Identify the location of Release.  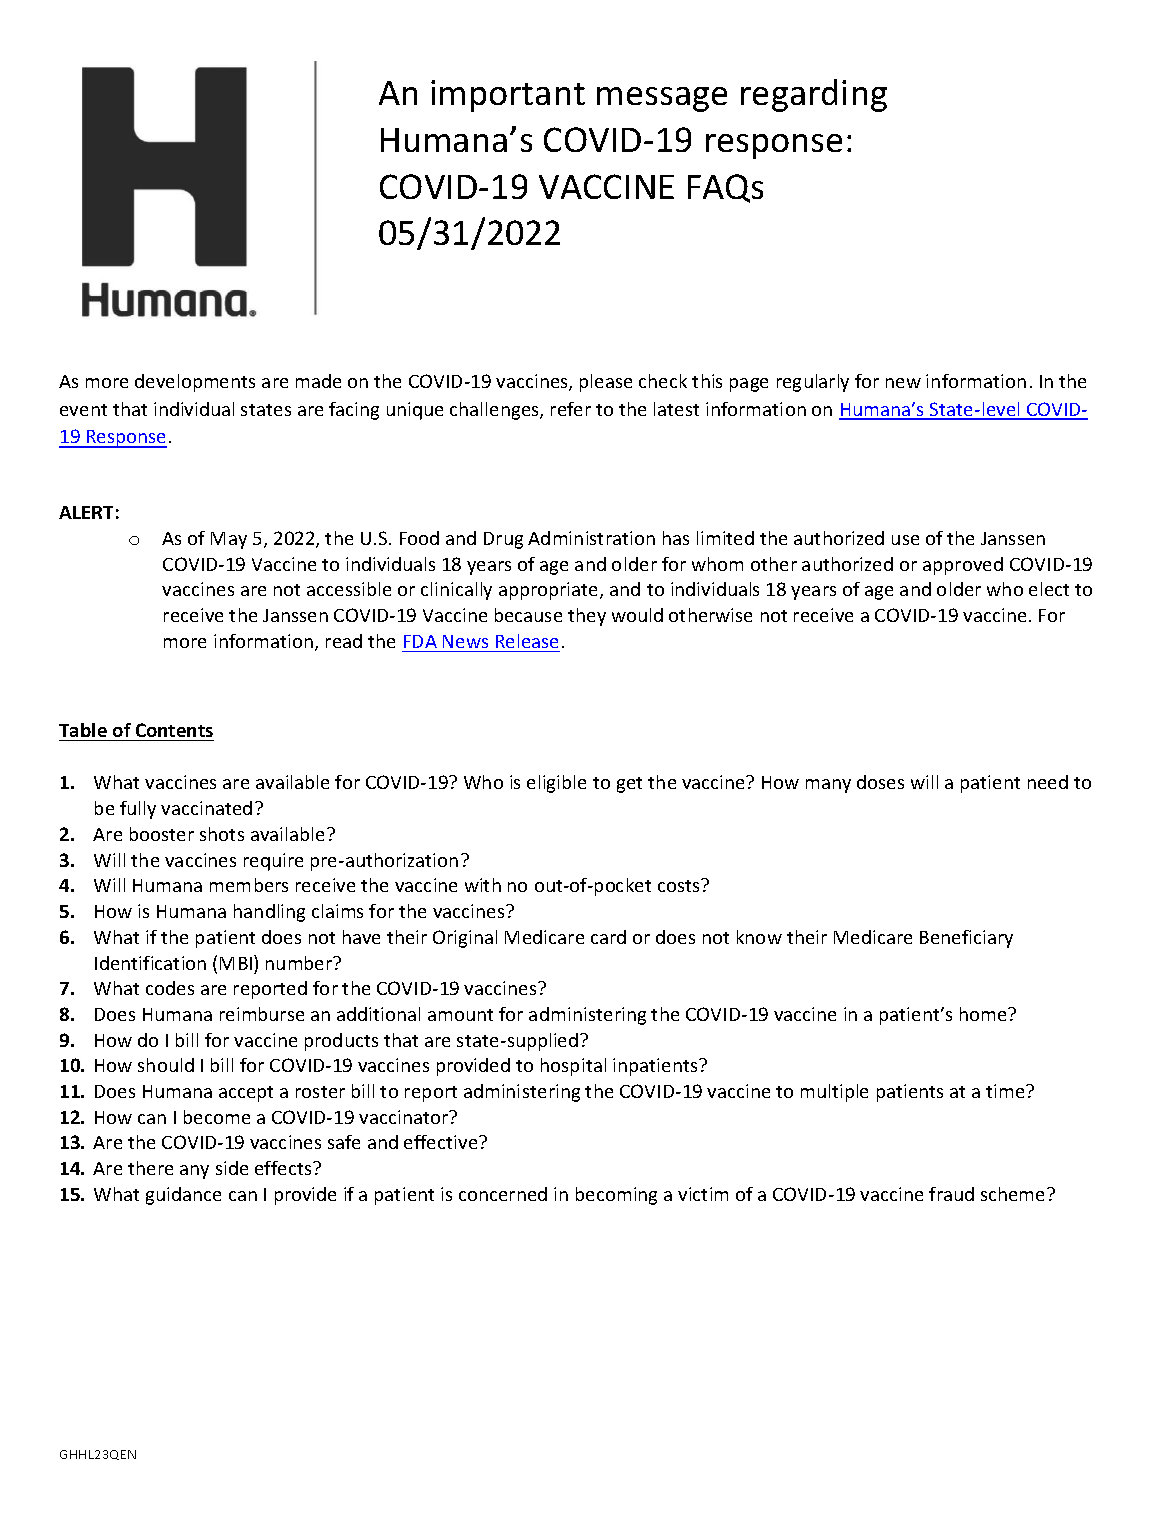
(527, 641).
